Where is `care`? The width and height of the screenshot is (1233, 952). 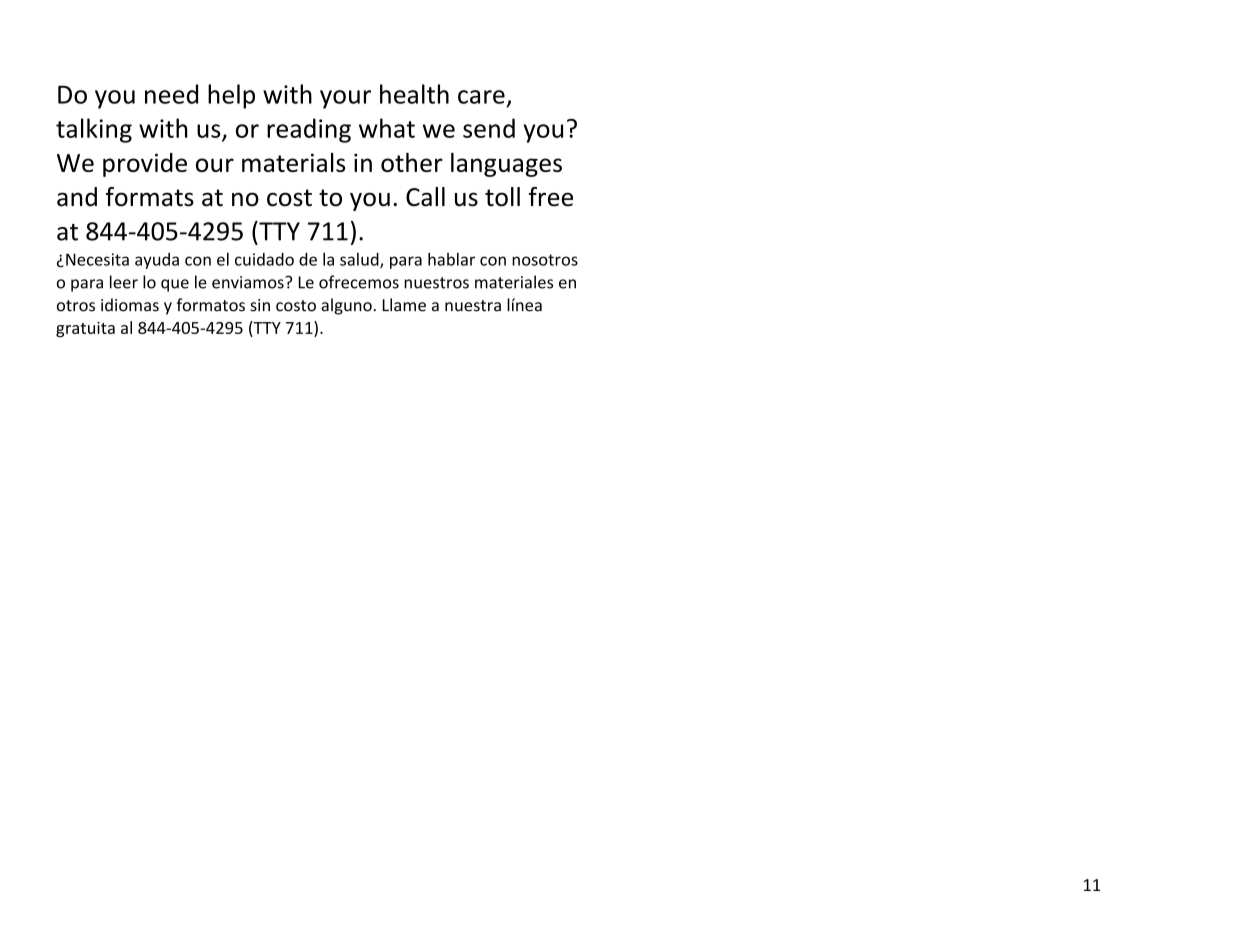
care is located at coordinates (481, 97).
